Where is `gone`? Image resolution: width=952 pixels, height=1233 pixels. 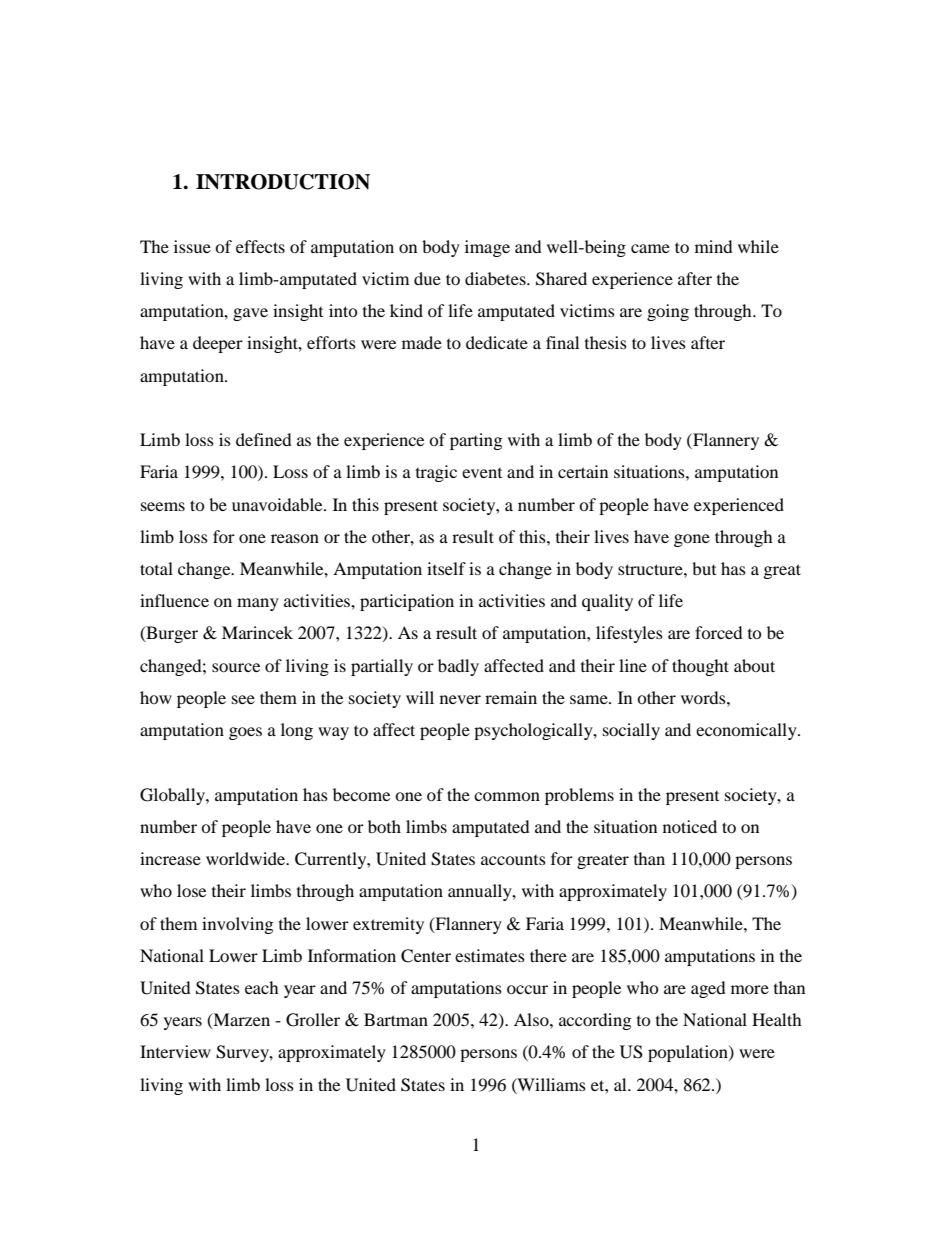
gone is located at coordinates (692, 540).
